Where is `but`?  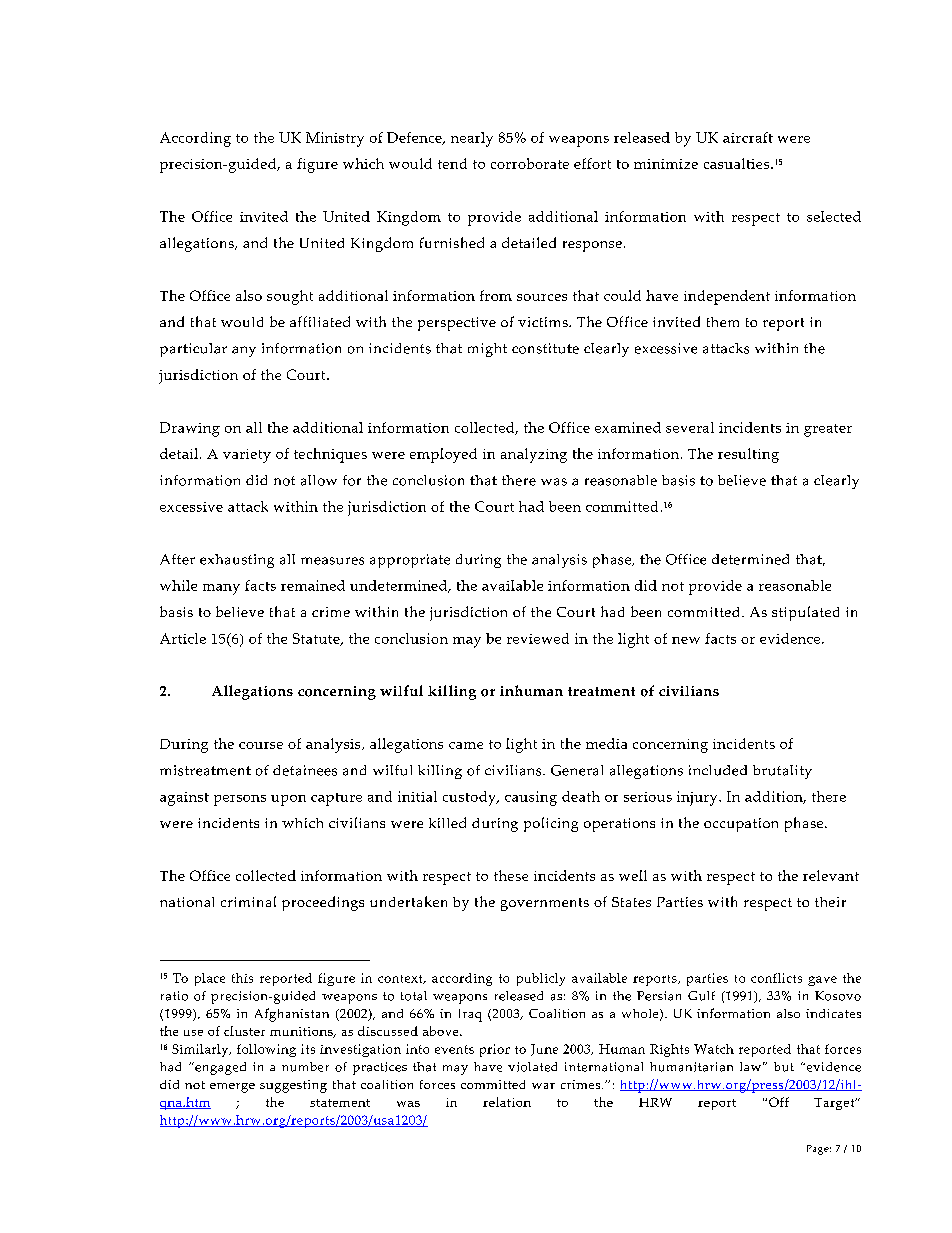
but is located at coordinates (784, 1067).
